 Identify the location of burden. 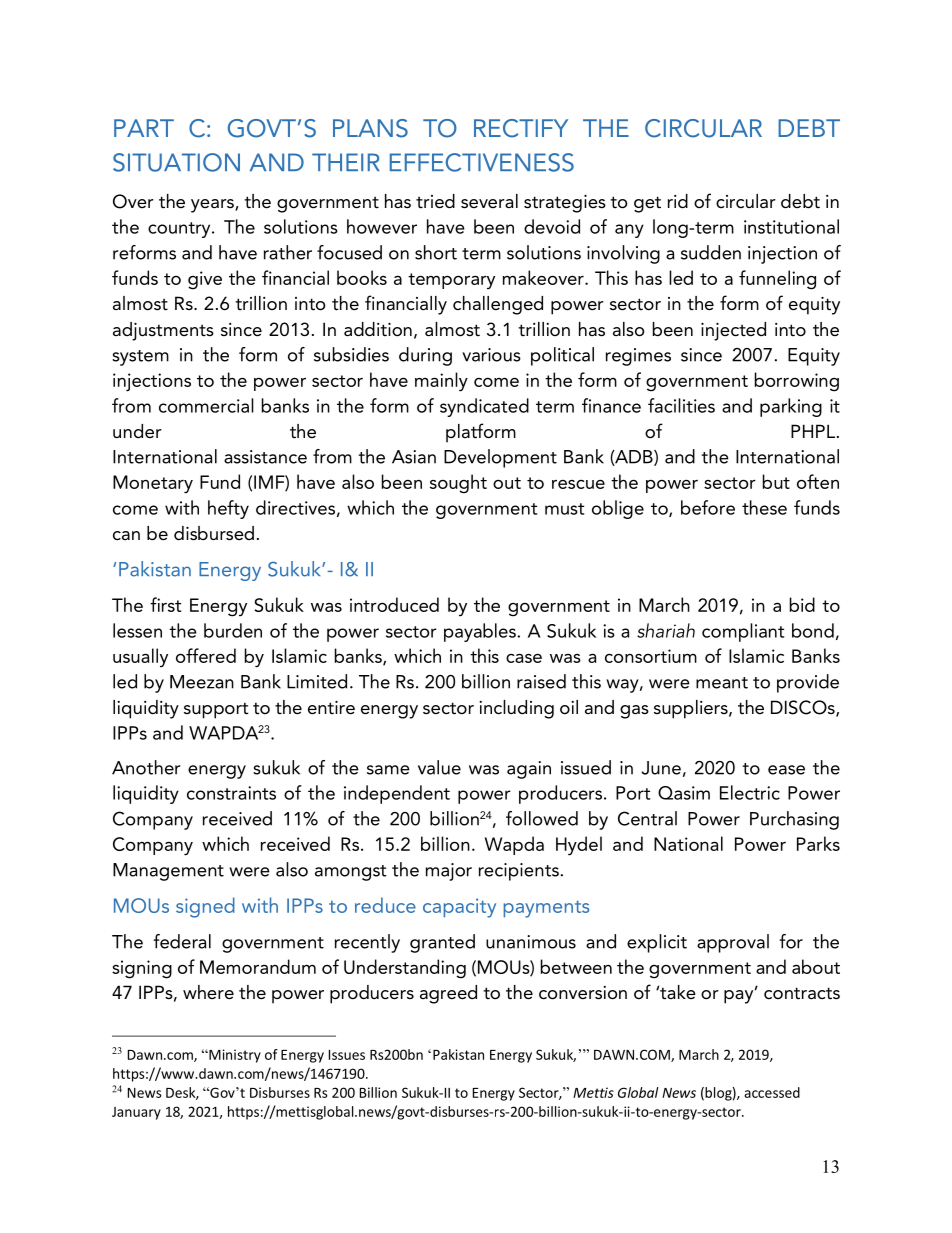
(233, 630).
